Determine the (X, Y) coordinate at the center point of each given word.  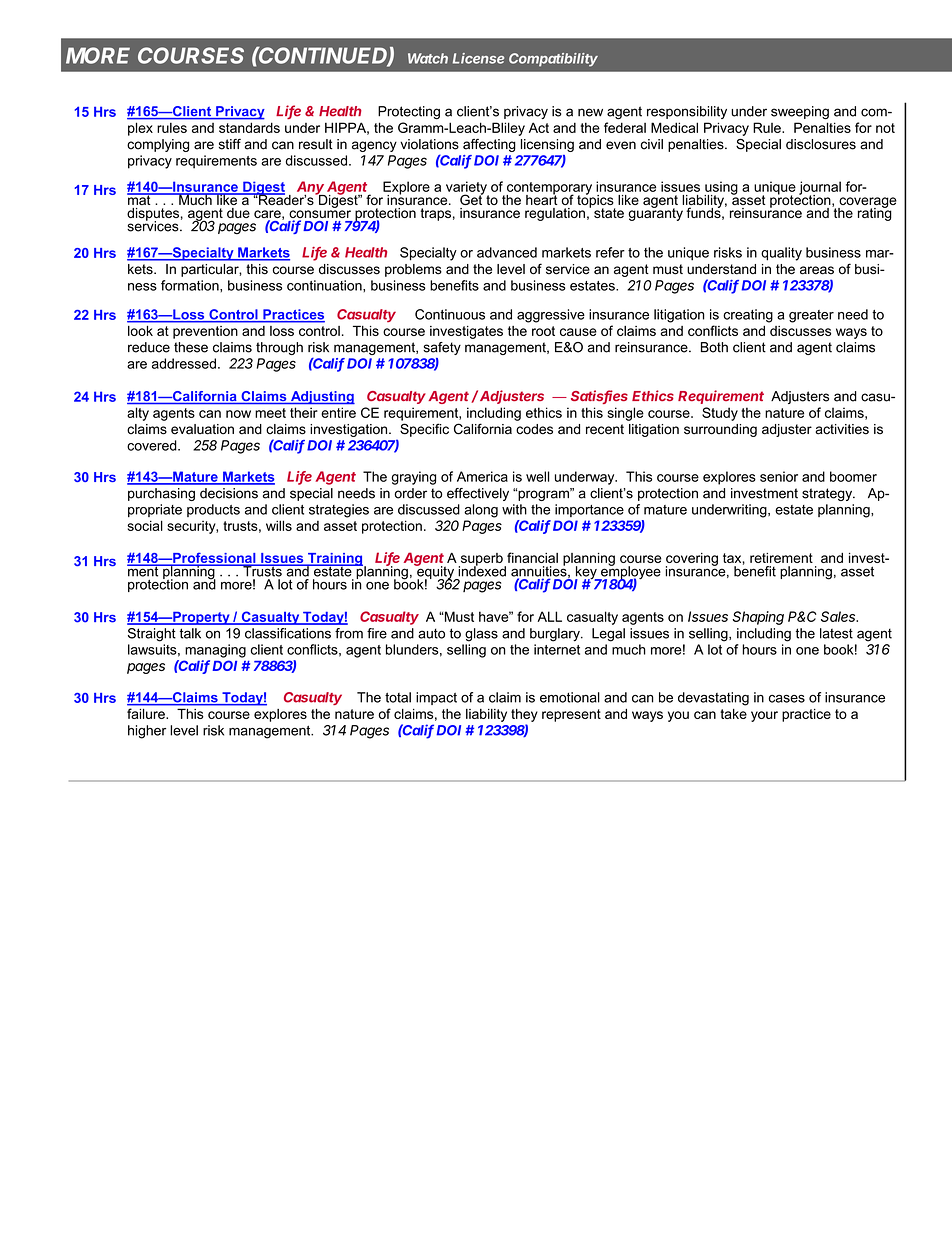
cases (787, 699)
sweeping (800, 113)
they (524, 715)
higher (147, 732)
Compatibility (553, 60)
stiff (230, 144)
